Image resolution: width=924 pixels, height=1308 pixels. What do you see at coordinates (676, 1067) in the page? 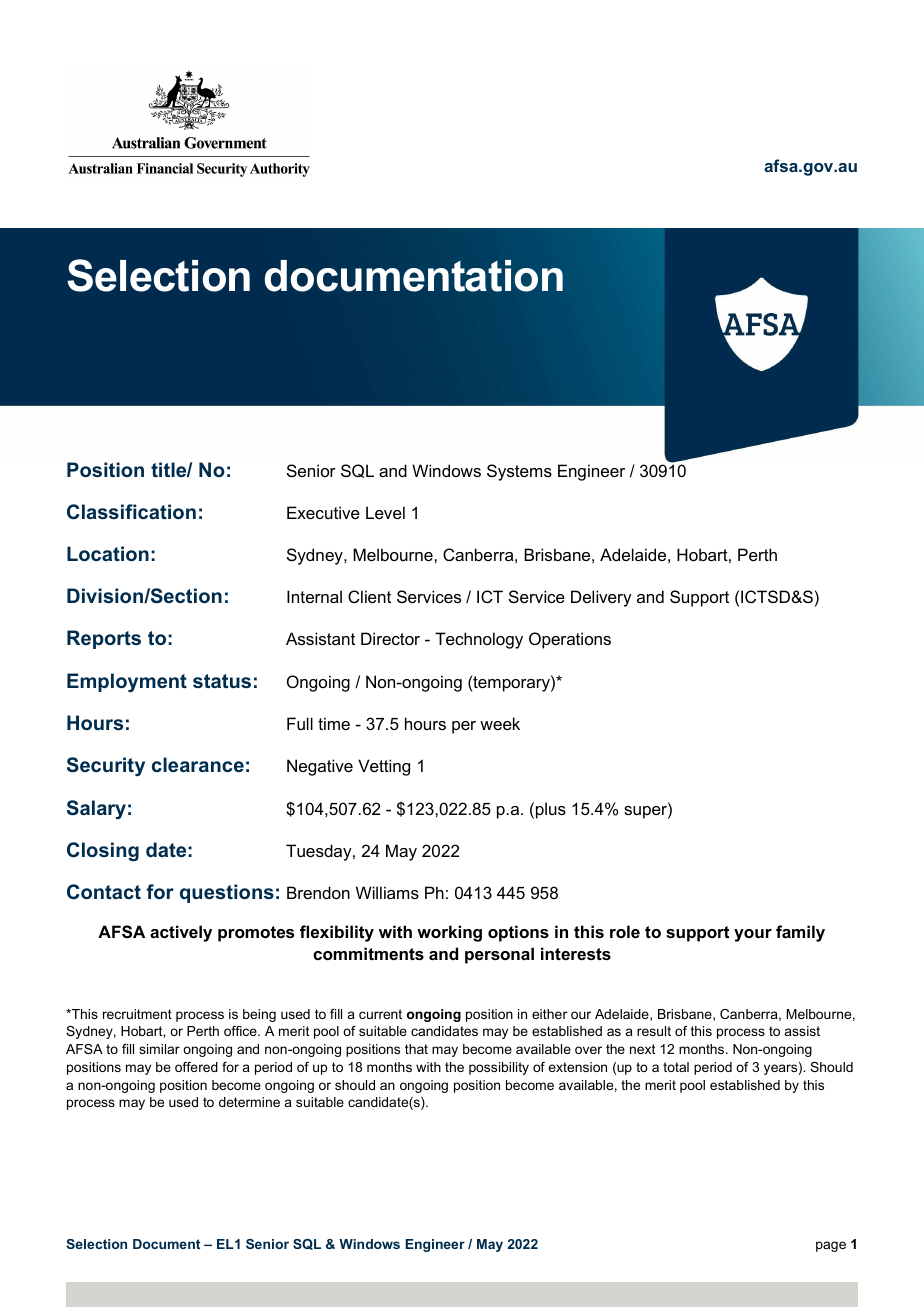
I see `total` at bounding box center [676, 1067].
